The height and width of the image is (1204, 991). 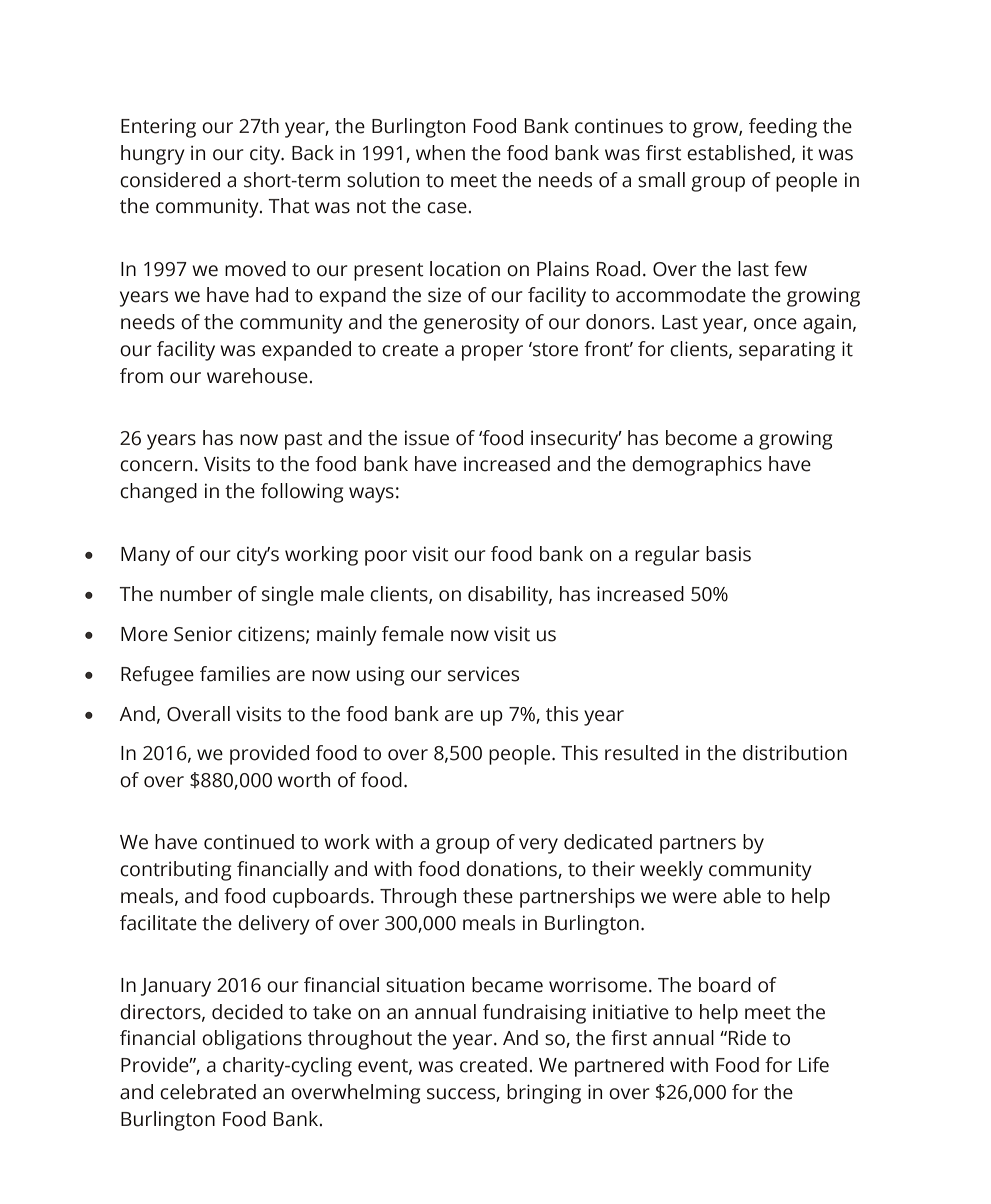 I want to click on continued, so click(x=249, y=842).
